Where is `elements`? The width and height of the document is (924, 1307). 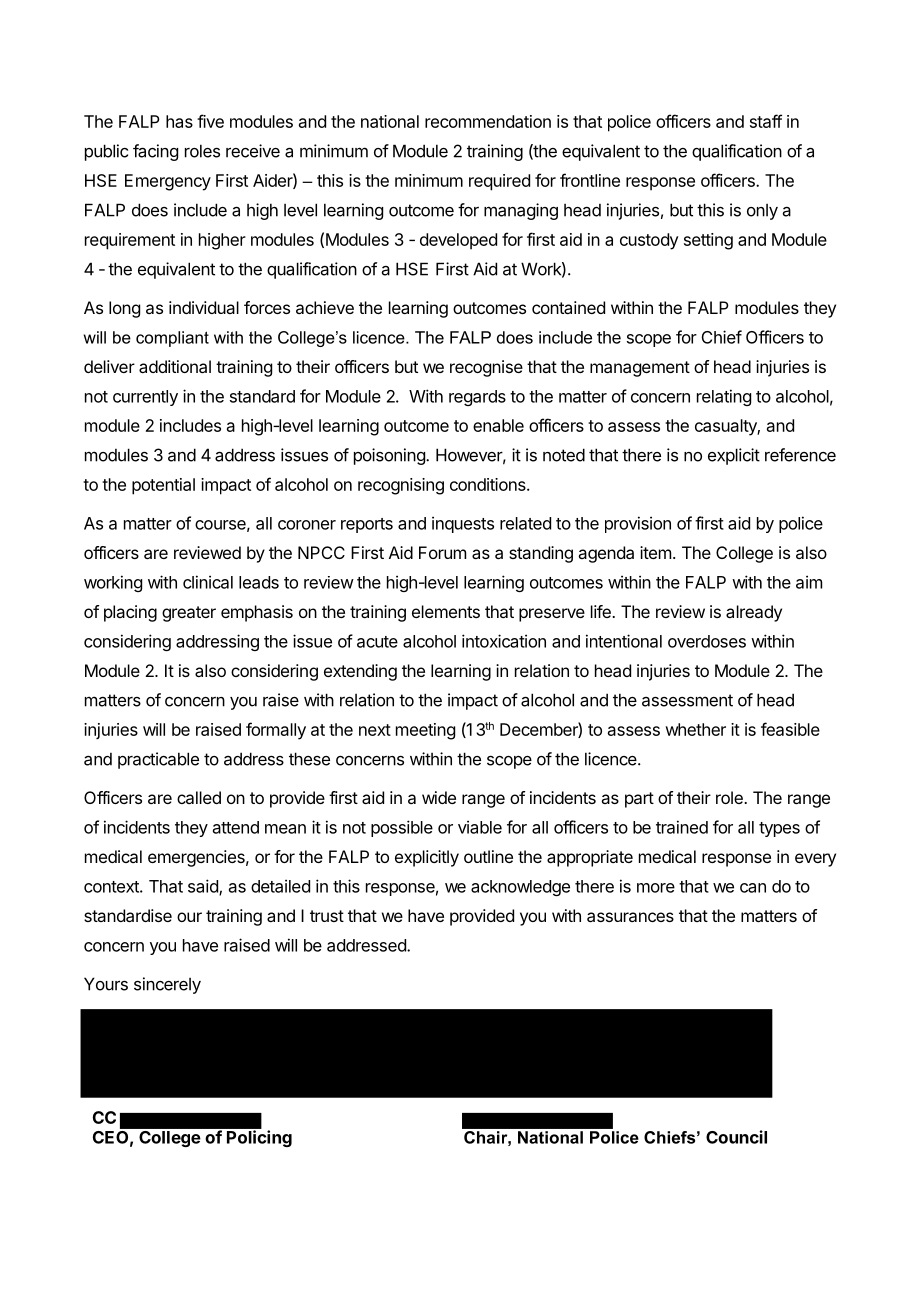
elements is located at coordinates (446, 611).
